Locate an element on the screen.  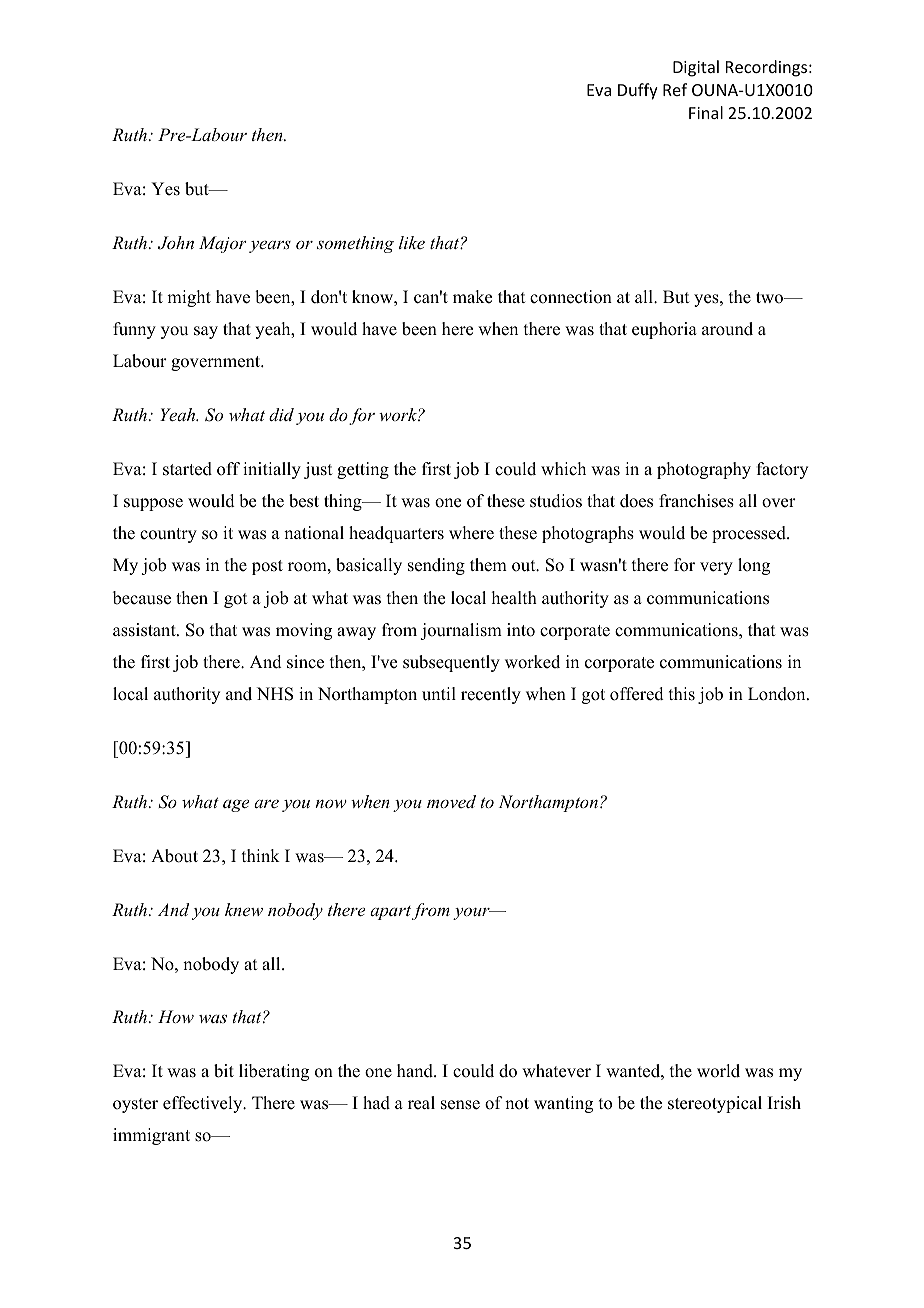
Final is located at coordinates (706, 112).
